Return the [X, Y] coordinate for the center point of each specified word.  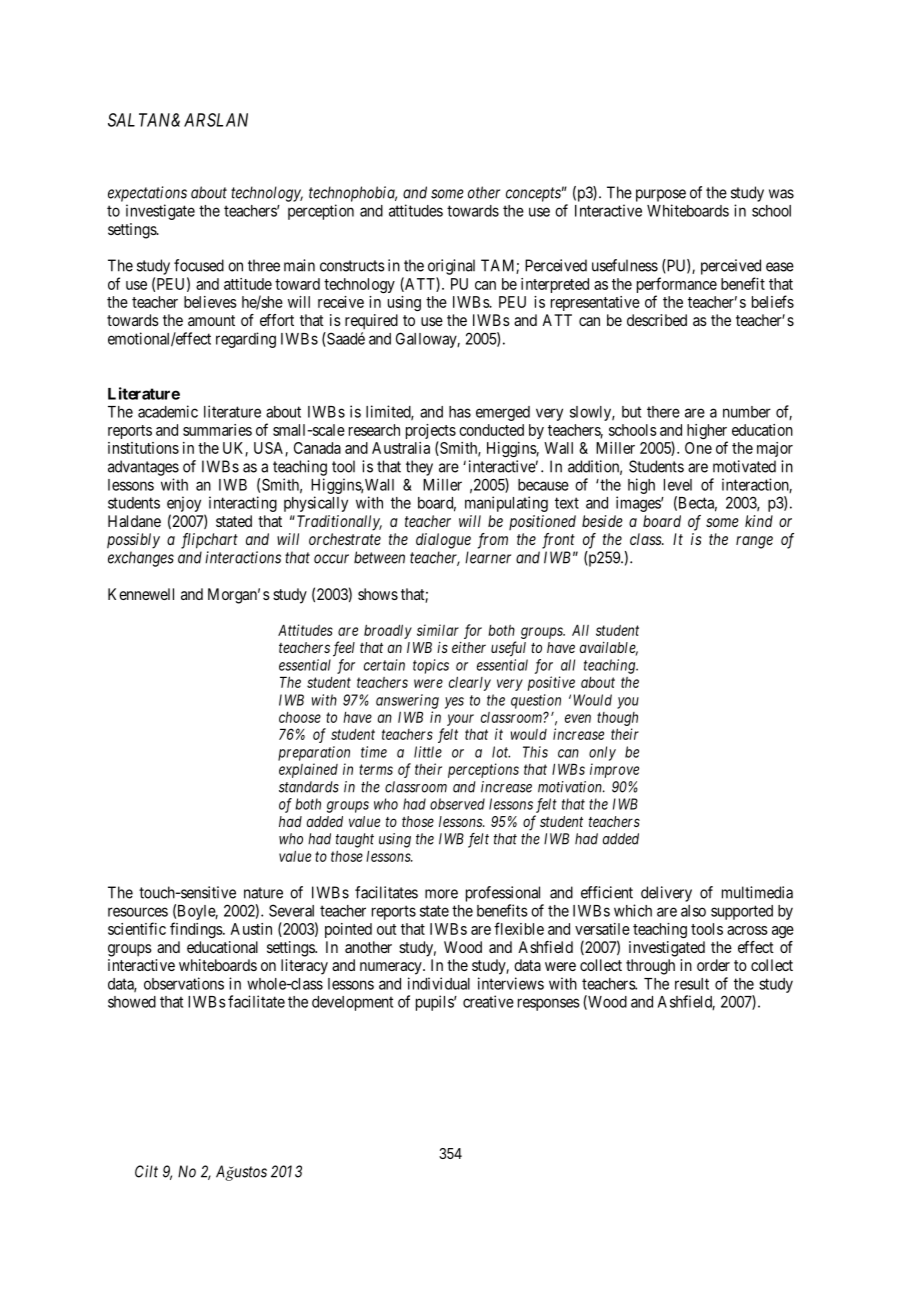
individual [439, 983]
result [692, 984]
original [451, 267]
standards [309, 787]
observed [457, 804]
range [754, 542]
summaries [217, 430]
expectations [147, 194]
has [460, 412]
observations [184, 983]
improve [614, 770]
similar [438, 630]
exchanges [141, 559]
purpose [661, 195]
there [663, 412]
